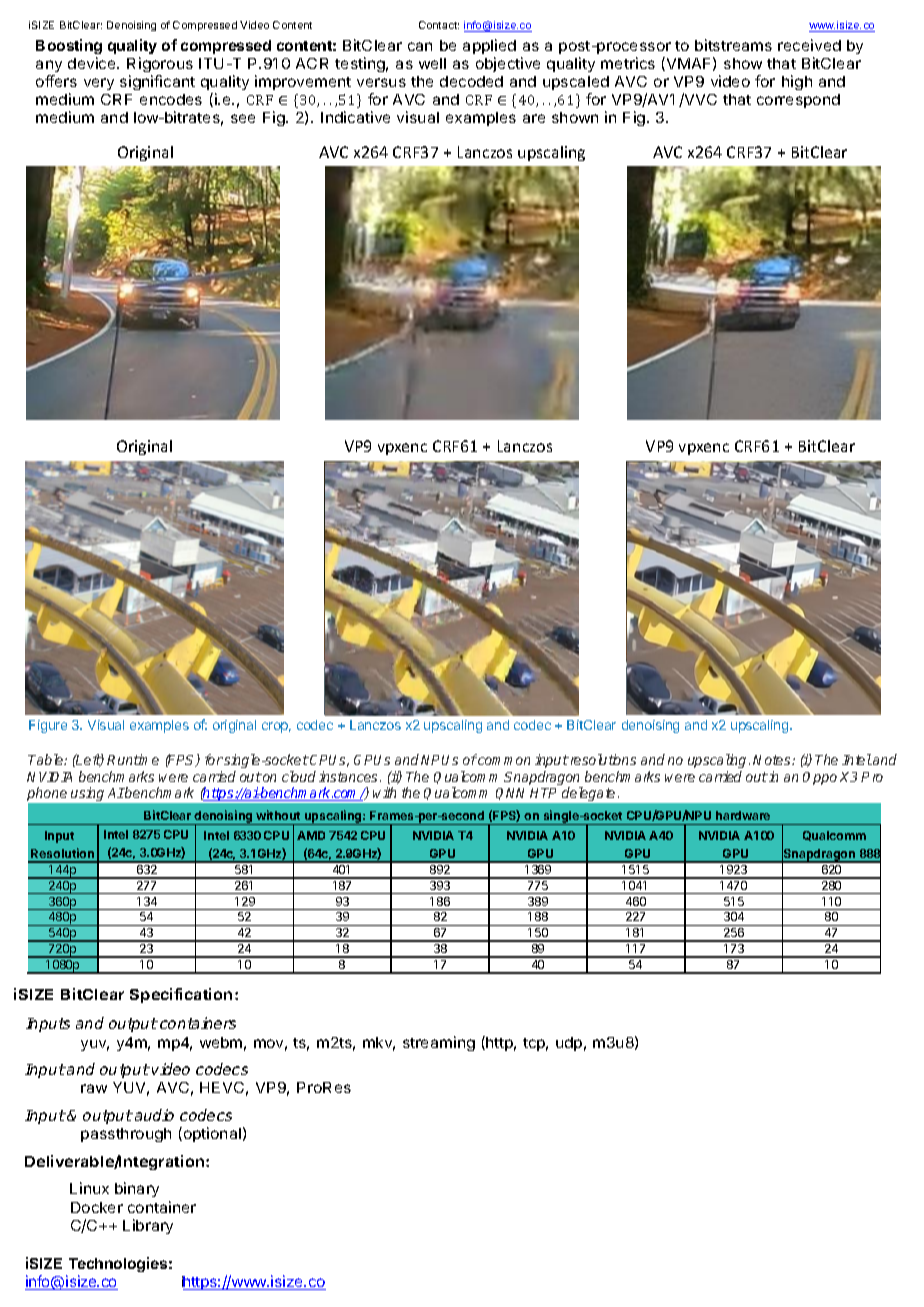  What do you see at coordinates (797, 82) in the screenshot?
I see `high` at bounding box center [797, 82].
